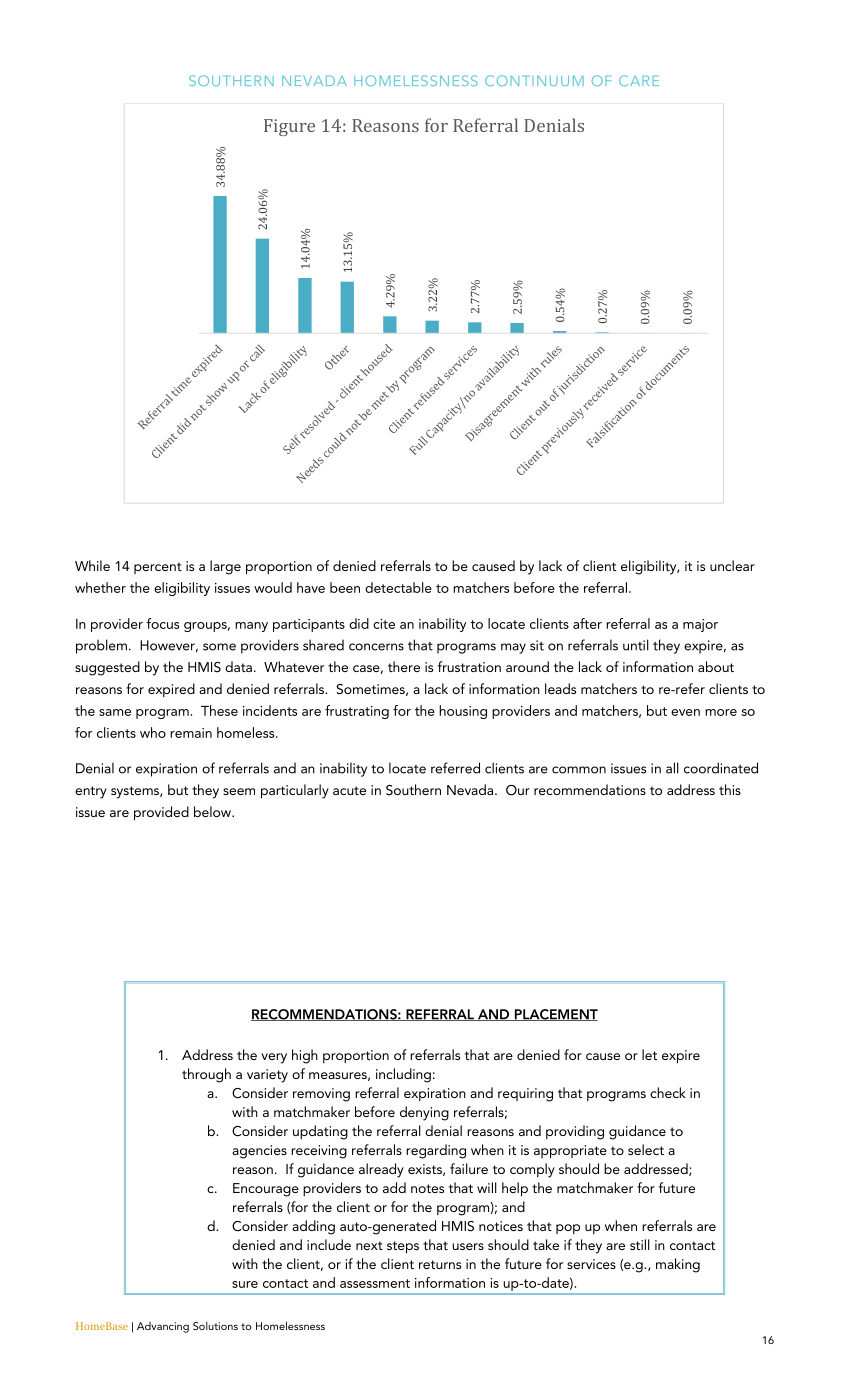  I want to click on major, so click(700, 625).
